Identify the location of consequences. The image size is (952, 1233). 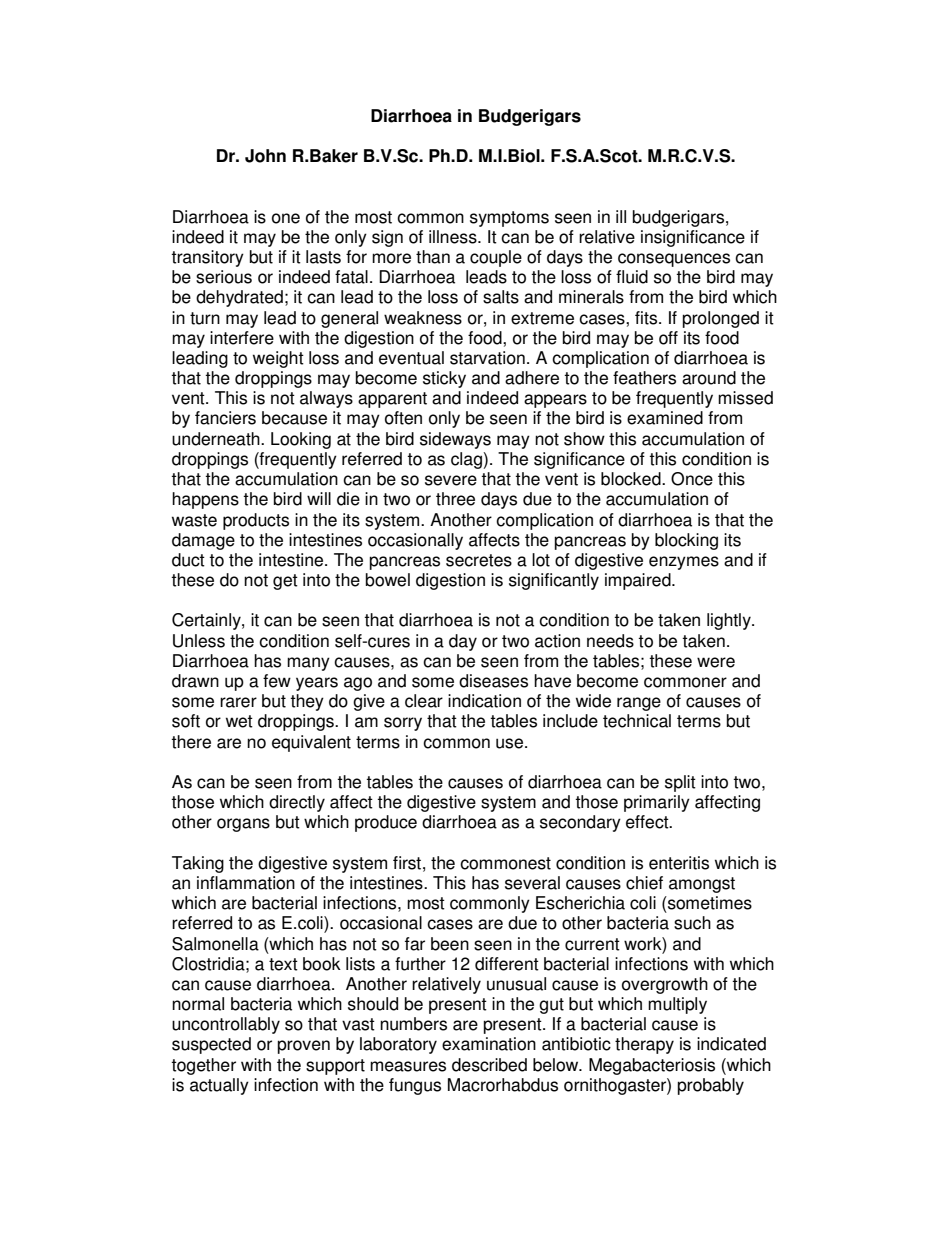
(674, 260).
